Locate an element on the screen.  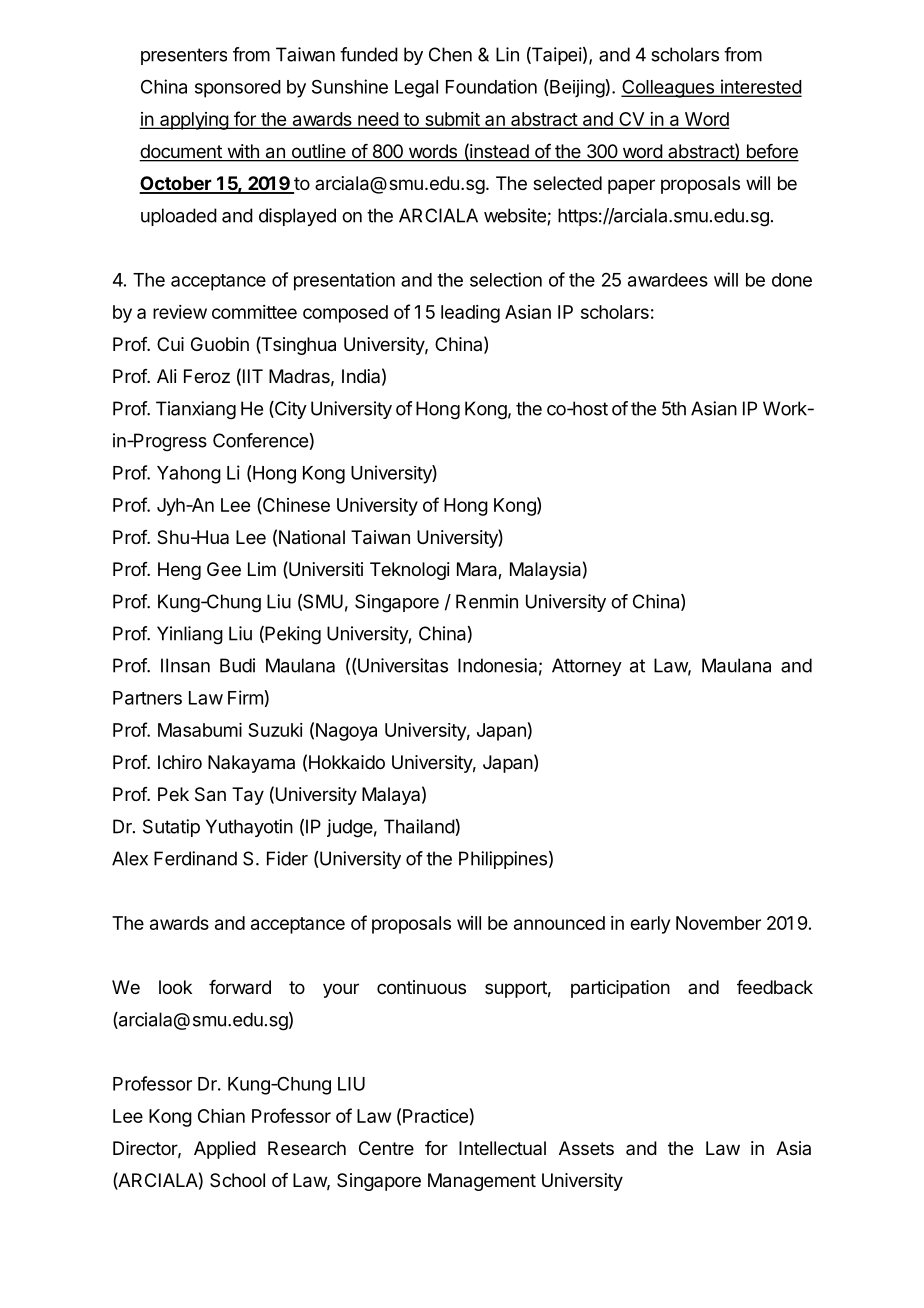
November is located at coordinates (718, 923).
